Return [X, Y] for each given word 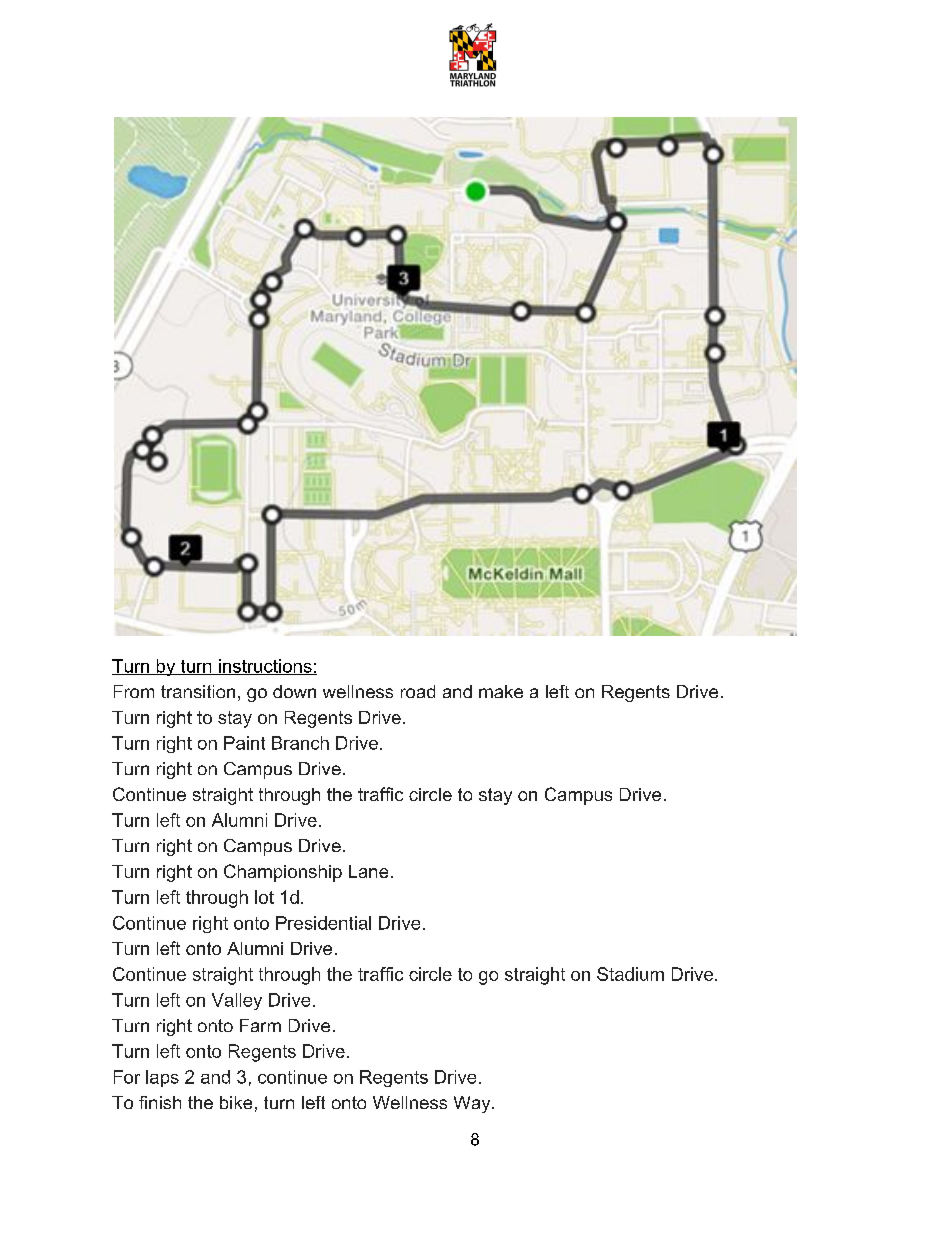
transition [198, 691]
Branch [300, 743]
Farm [260, 1025]
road [418, 691]
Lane [368, 871]
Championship [283, 873]
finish [160, 1102]
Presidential [323, 923]
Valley [237, 1001]
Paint [244, 743]
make [501, 691]
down [294, 691]
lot [264, 897]
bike [236, 1102]
